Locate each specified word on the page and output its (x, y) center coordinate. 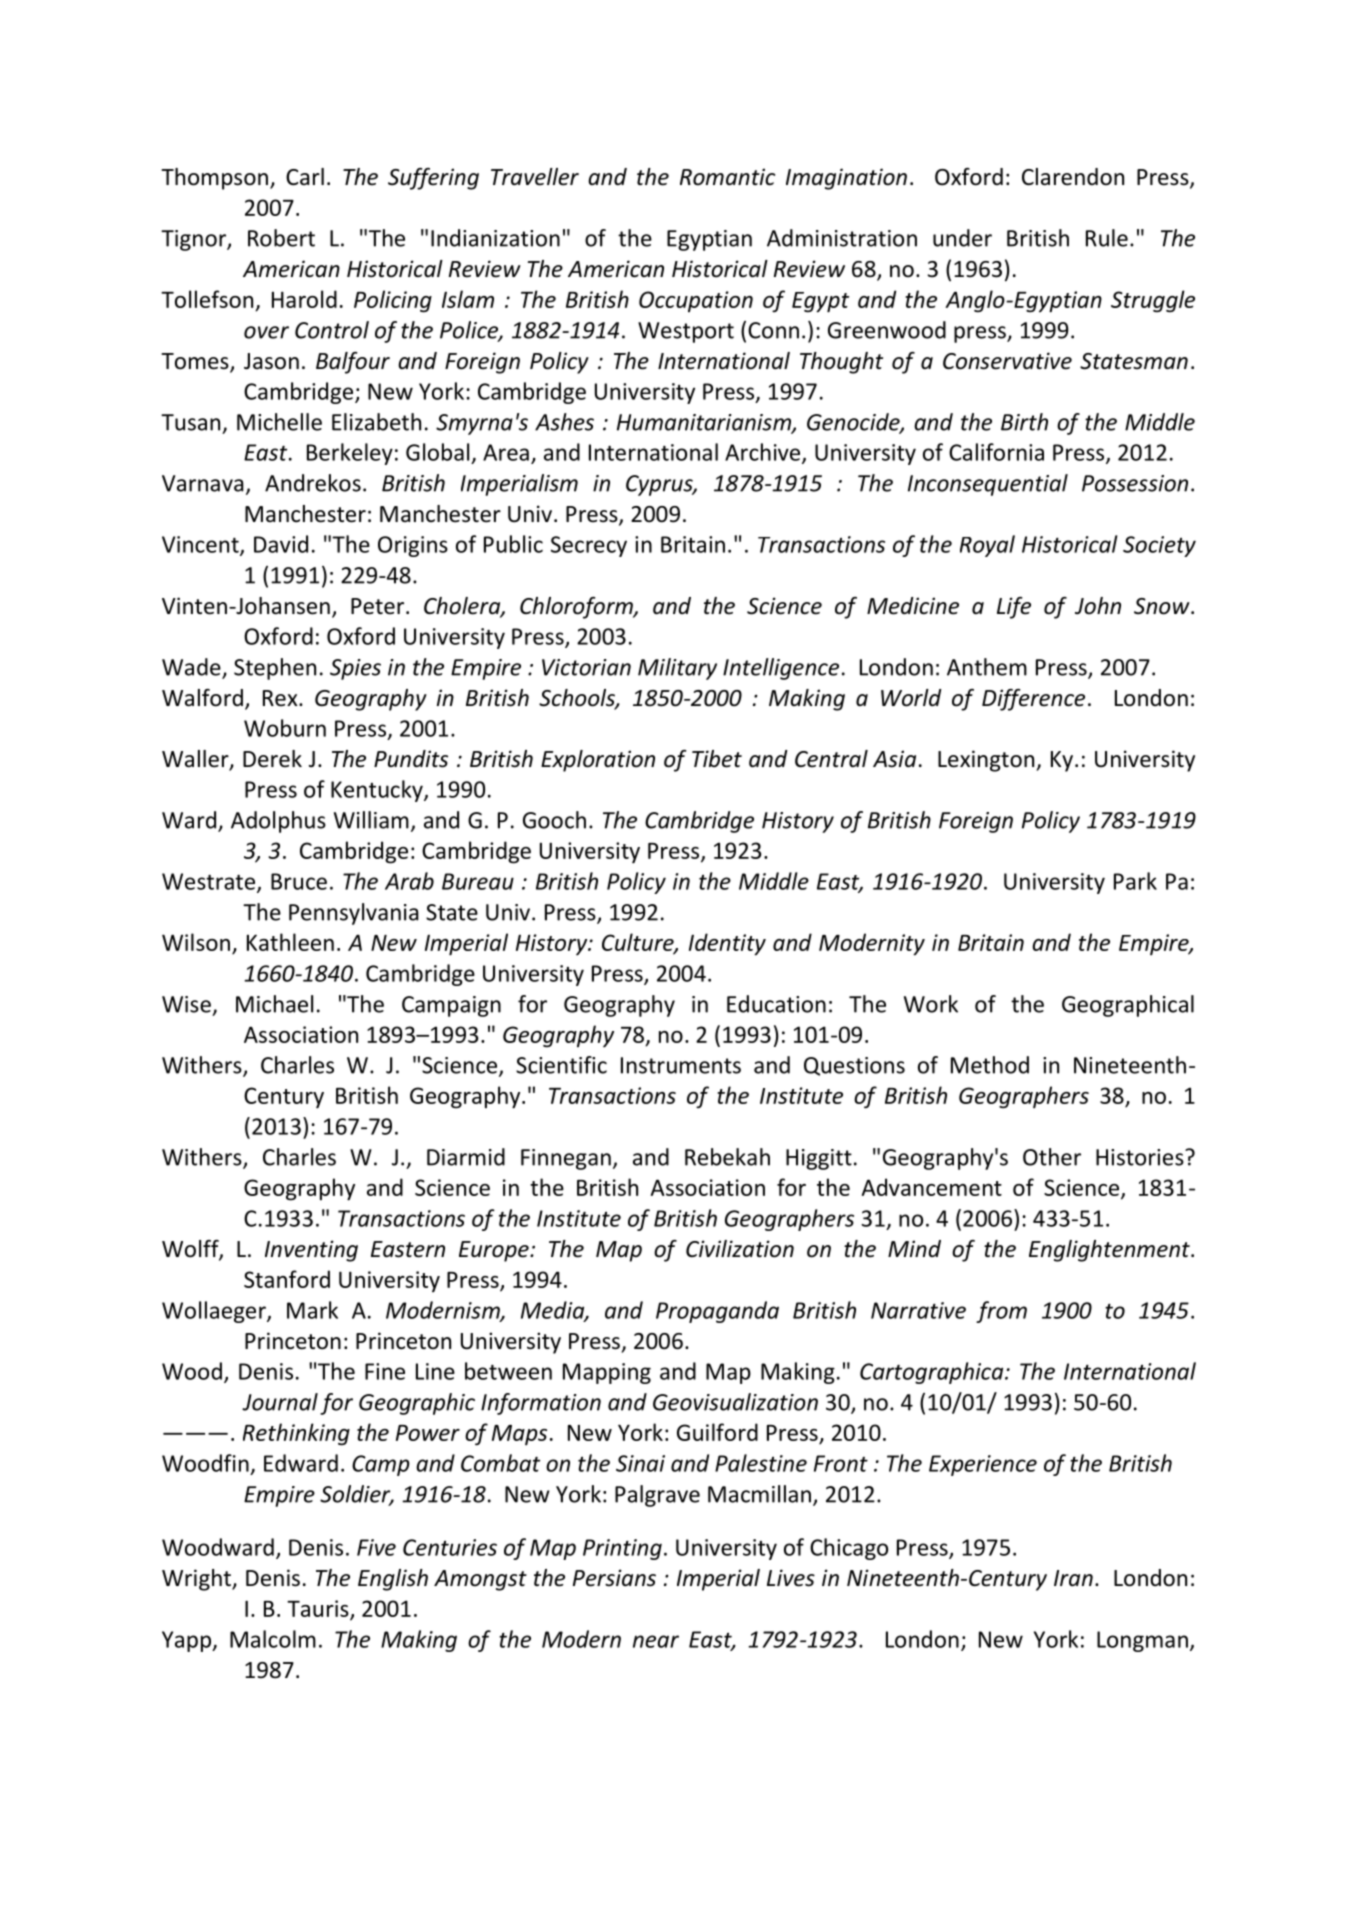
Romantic (727, 177)
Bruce (299, 881)
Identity (727, 944)
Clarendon (1073, 177)
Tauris (319, 1609)
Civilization (740, 1249)
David (281, 544)
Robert (281, 238)
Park (1135, 881)
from (1001, 1312)
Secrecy (589, 546)
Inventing (311, 1251)
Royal (987, 546)
